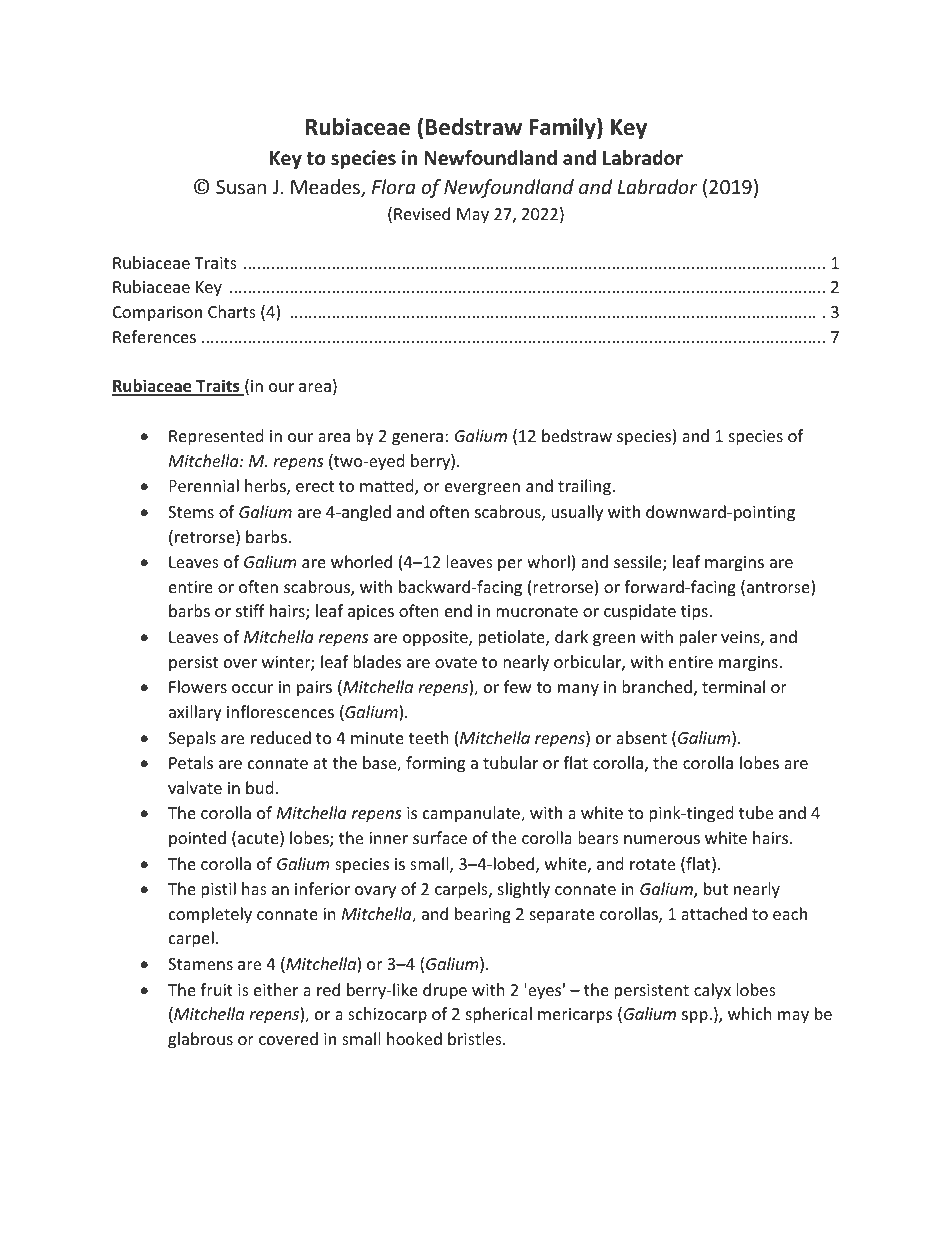 The height and width of the screenshot is (1233, 952). I want to click on Susan, so click(241, 187).
